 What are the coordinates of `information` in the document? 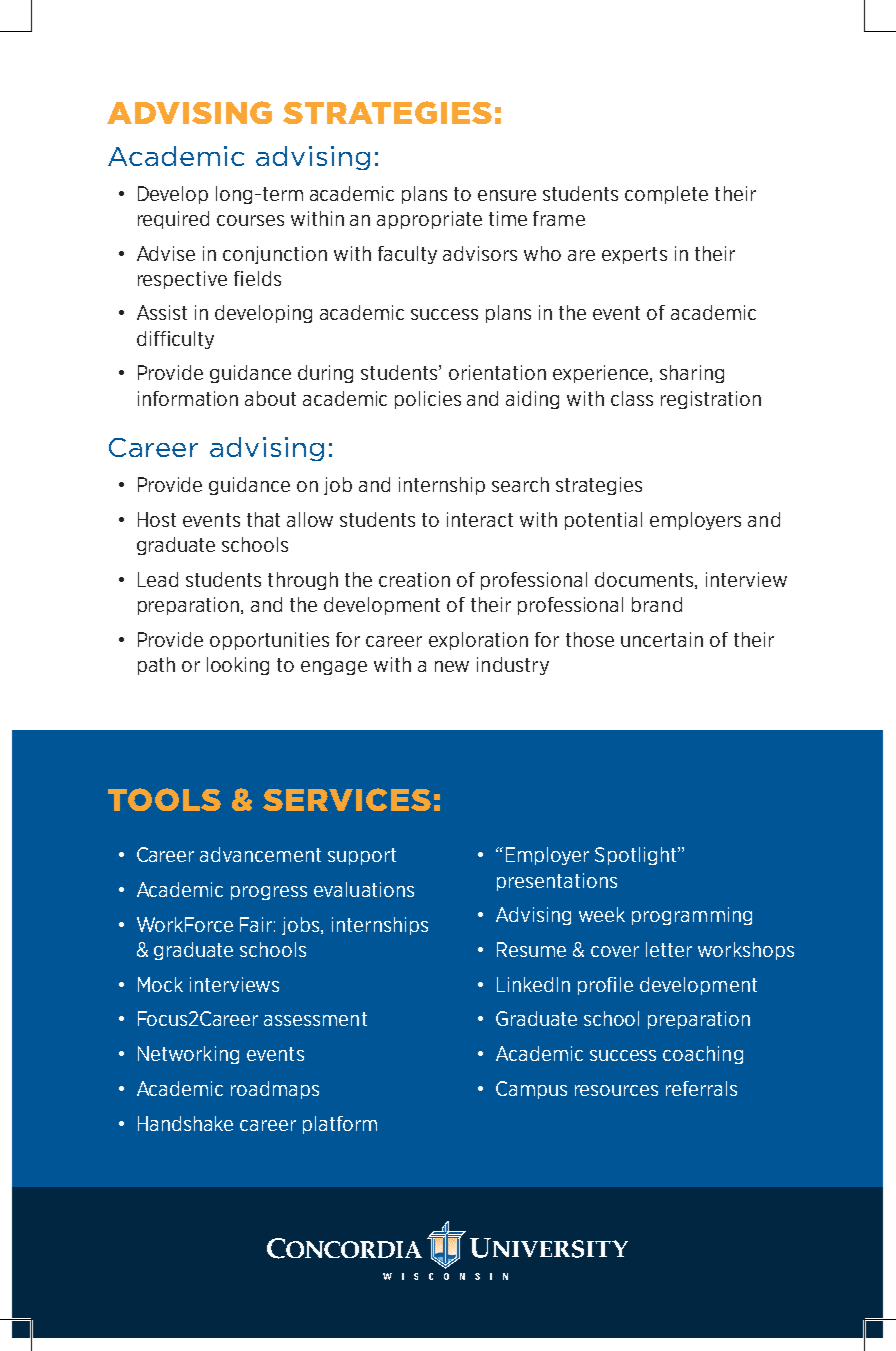 It's located at (188, 398).
